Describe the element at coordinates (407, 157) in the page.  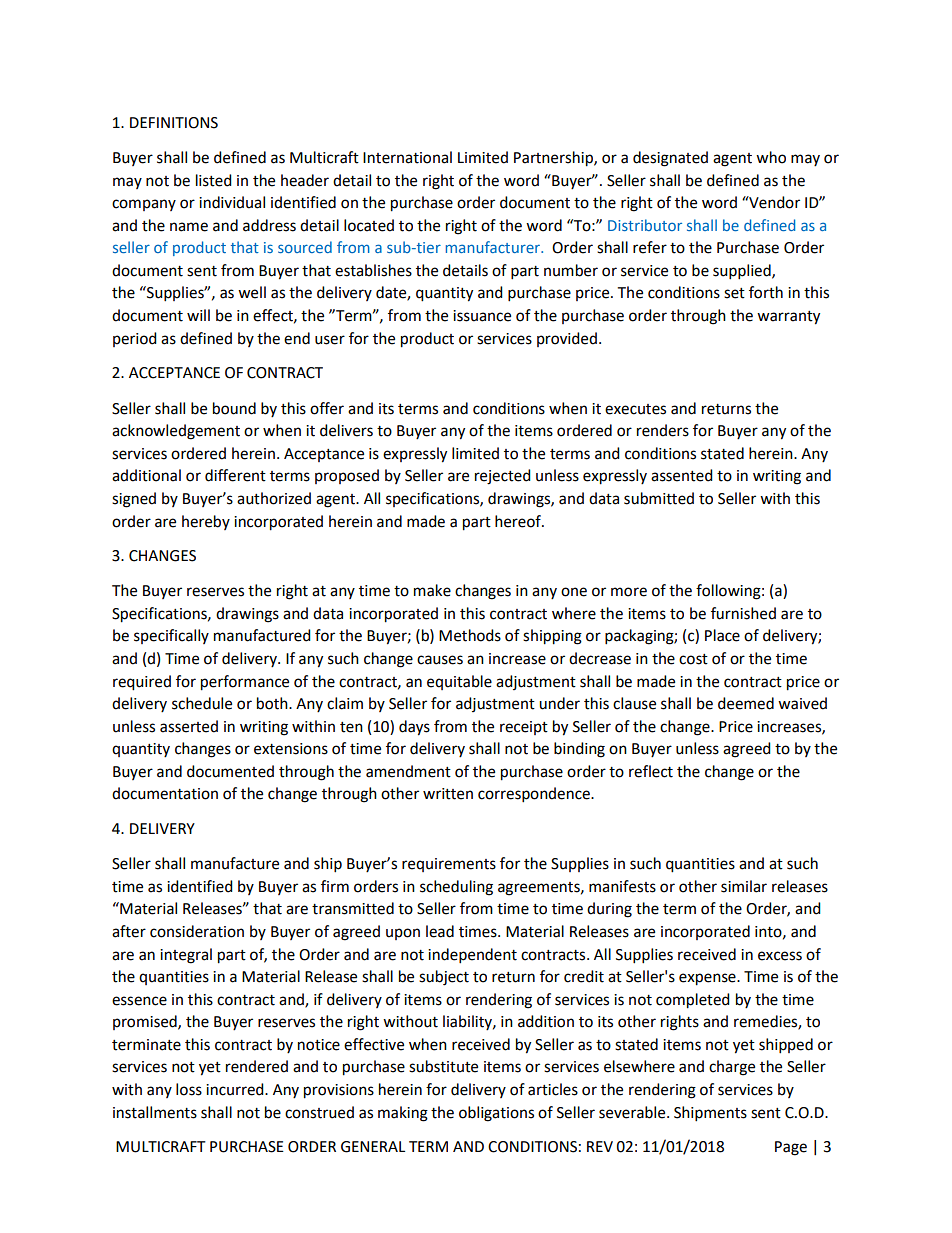
I see `International` at that location.
